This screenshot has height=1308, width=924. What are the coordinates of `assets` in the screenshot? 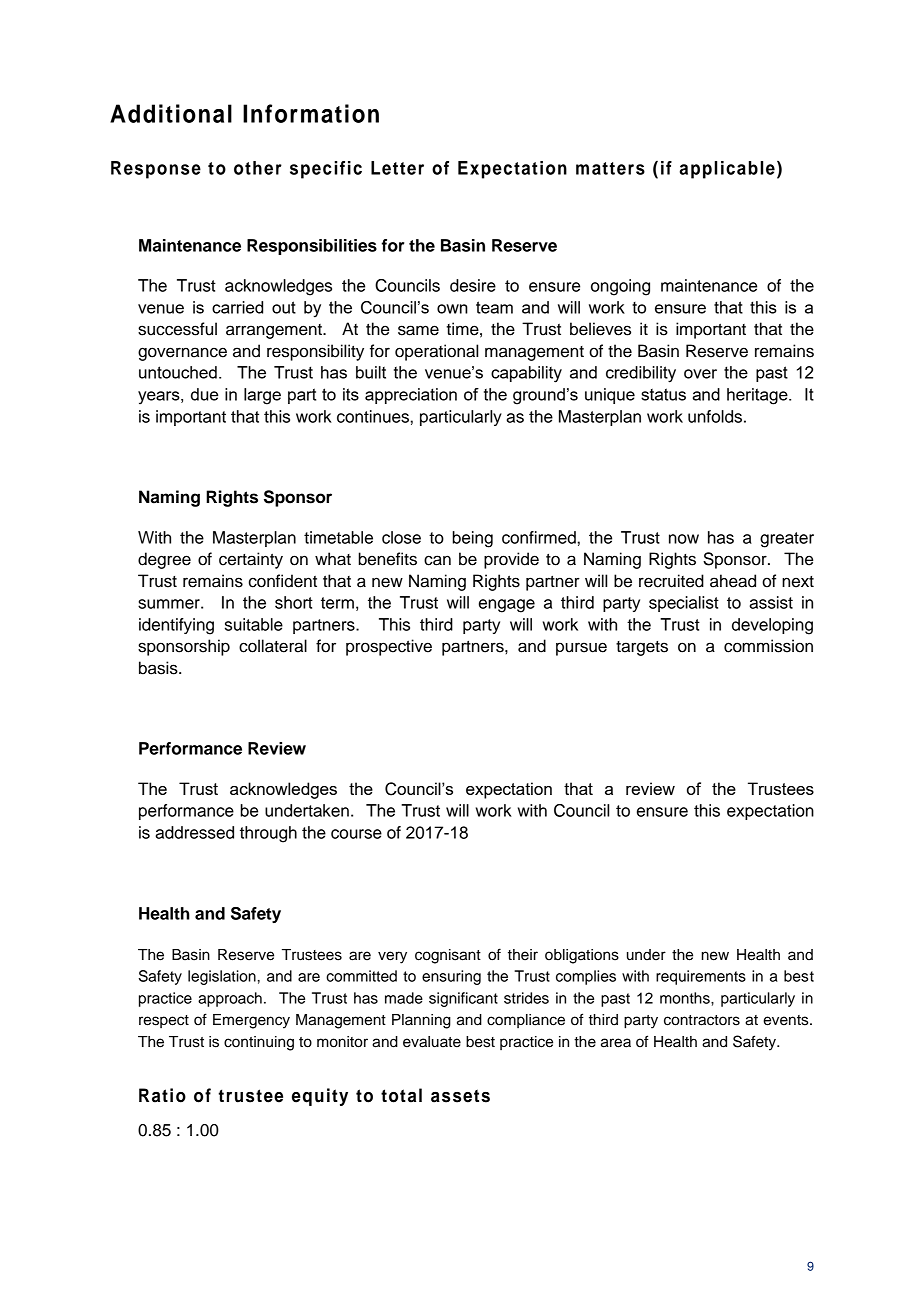 It's located at (460, 1096).
